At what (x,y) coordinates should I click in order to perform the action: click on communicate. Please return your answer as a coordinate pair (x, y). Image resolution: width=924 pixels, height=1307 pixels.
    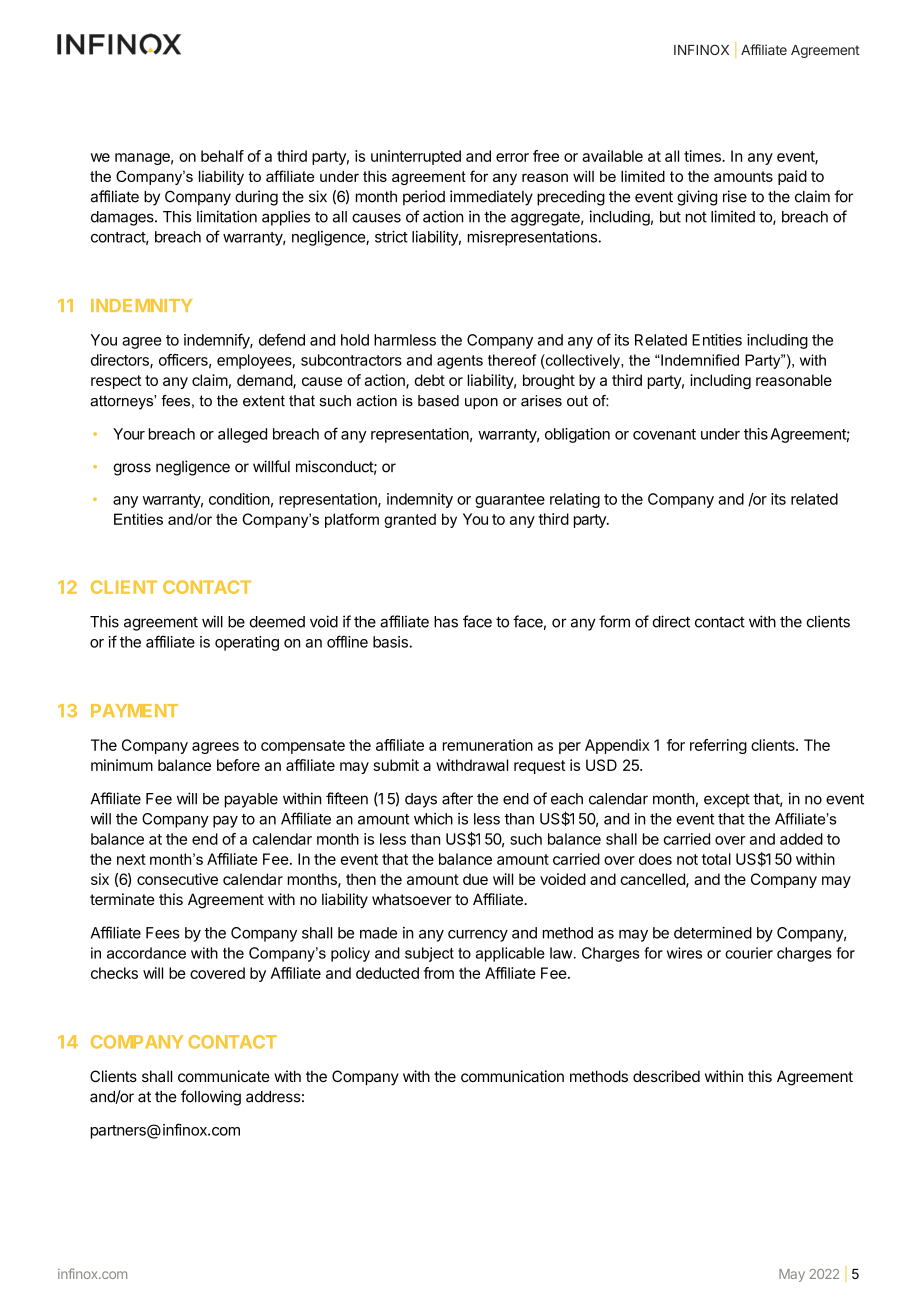
    Looking at the image, I should click on (224, 1076).
